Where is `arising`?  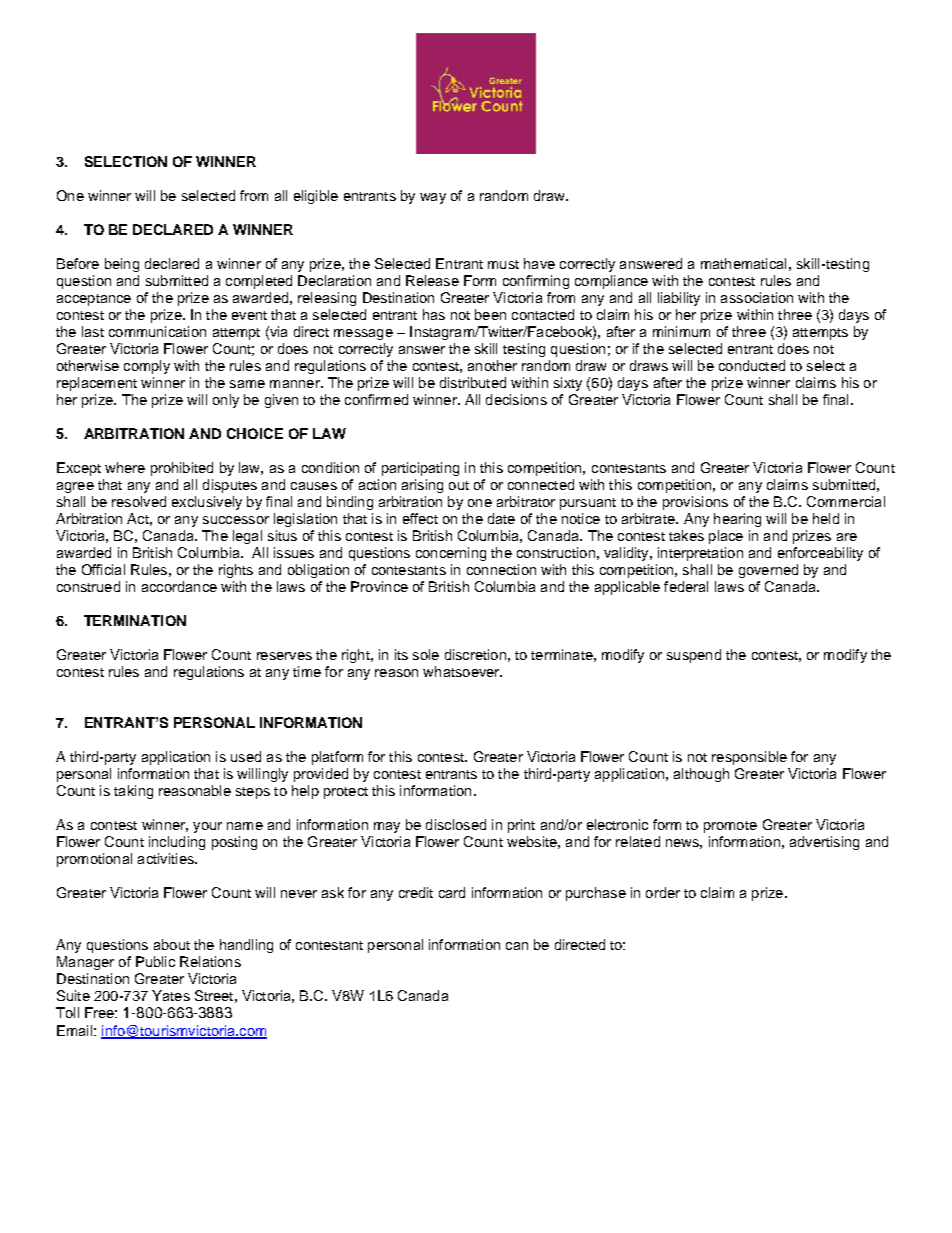
arising is located at coordinates (422, 486).
